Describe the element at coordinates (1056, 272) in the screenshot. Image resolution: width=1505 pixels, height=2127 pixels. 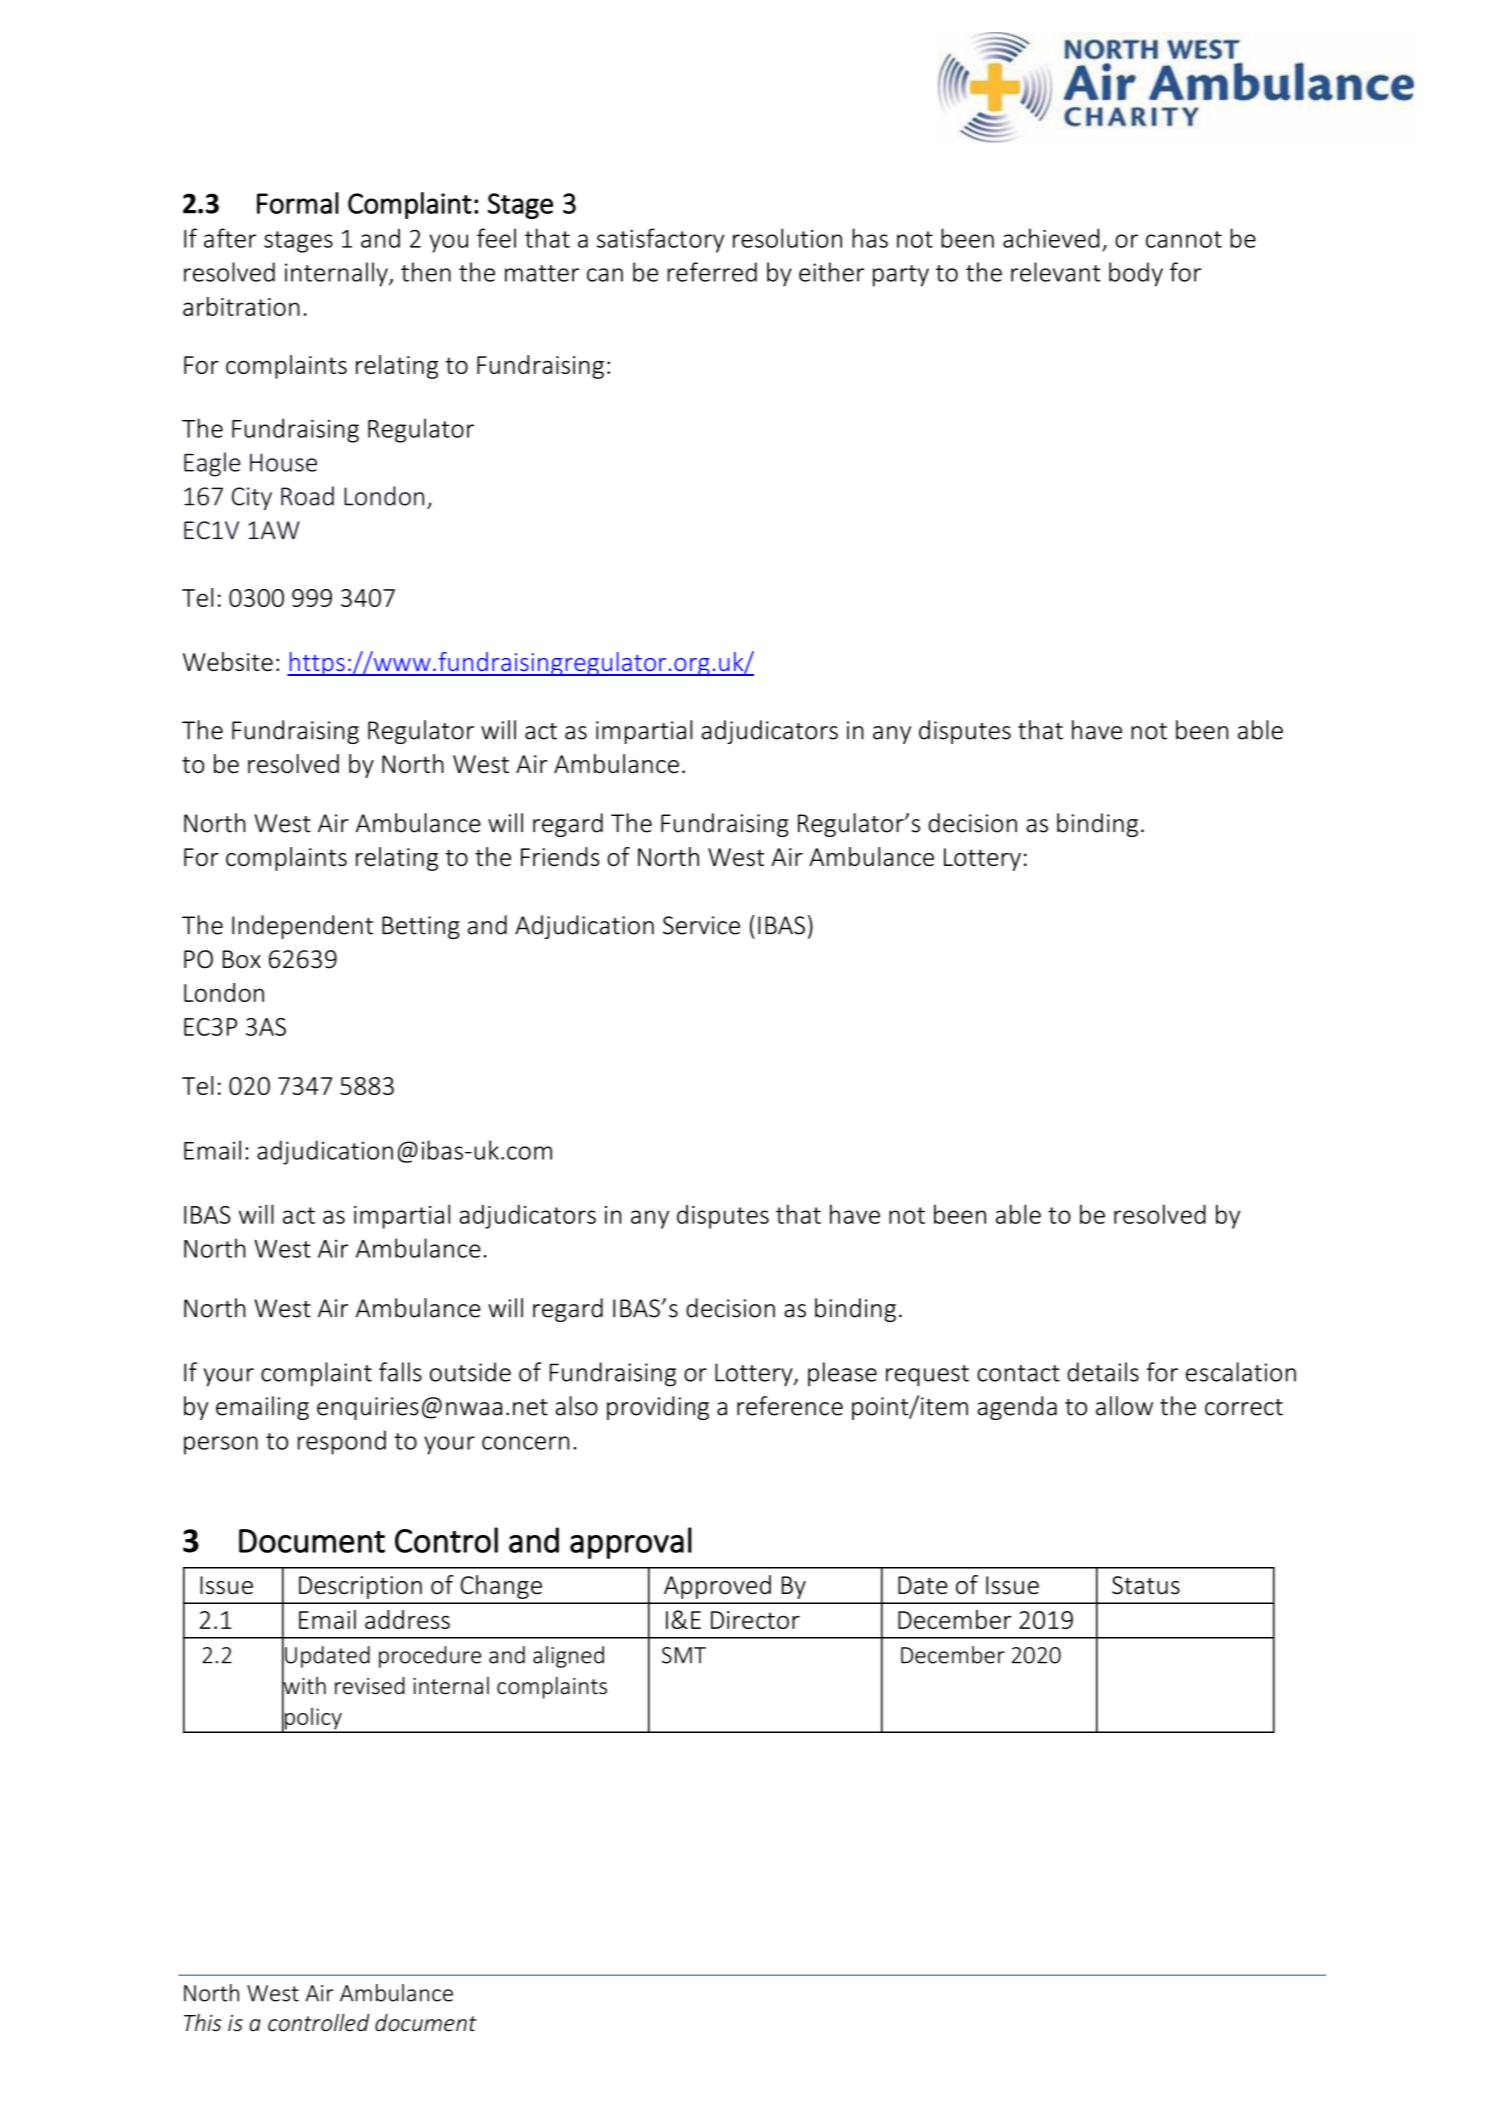
I see `relevant` at that location.
